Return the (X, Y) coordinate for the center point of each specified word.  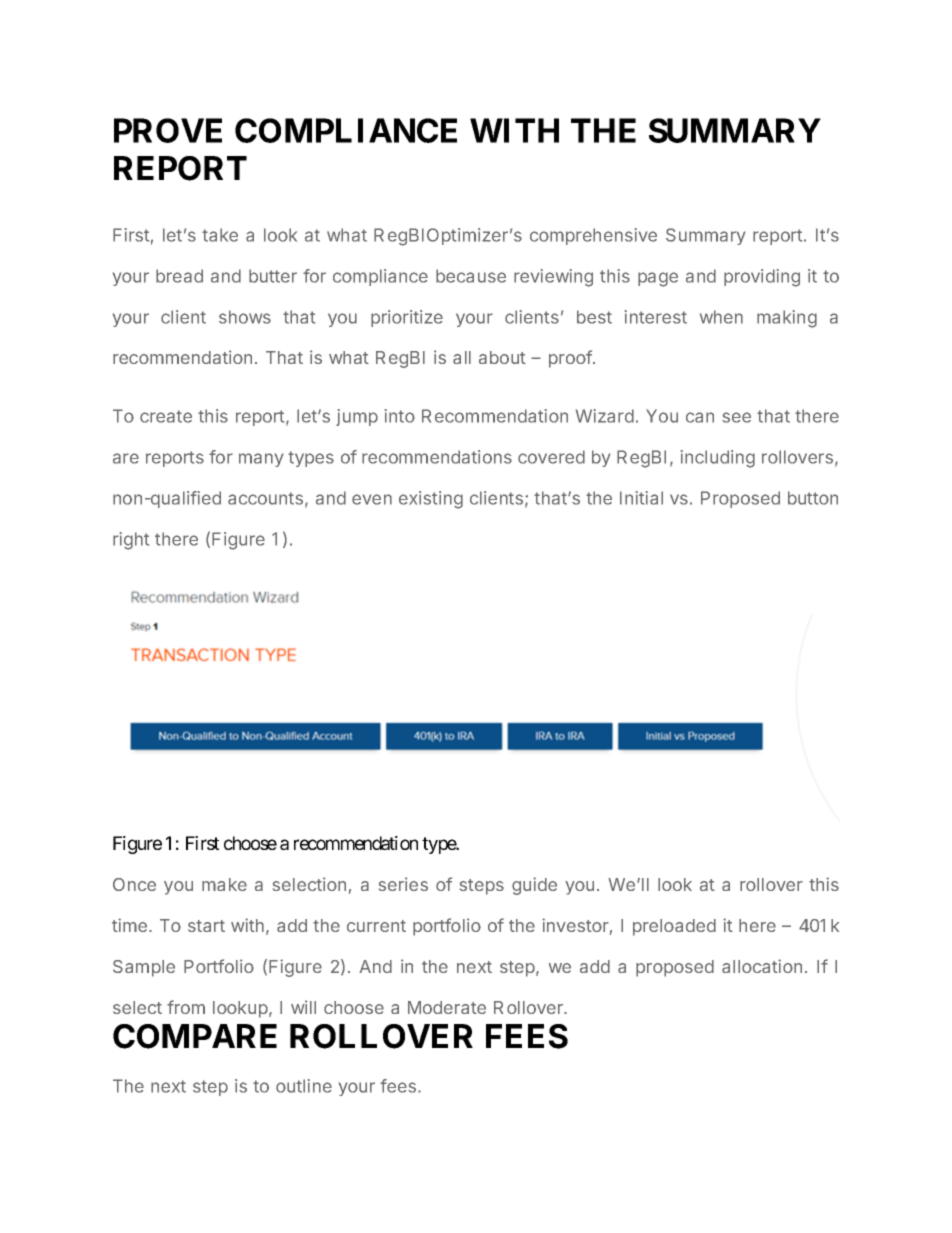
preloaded (674, 927)
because (471, 276)
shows (245, 317)
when (721, 317)
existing (431, 500)
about (502, 357)
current (376, 926)
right (131, 541)
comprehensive (593, 236)
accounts (265, 498)
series (403, 884)
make (224, 884)
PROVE (168, 130)
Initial (641, 498)
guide (534, 886)
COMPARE (195, 1036)
